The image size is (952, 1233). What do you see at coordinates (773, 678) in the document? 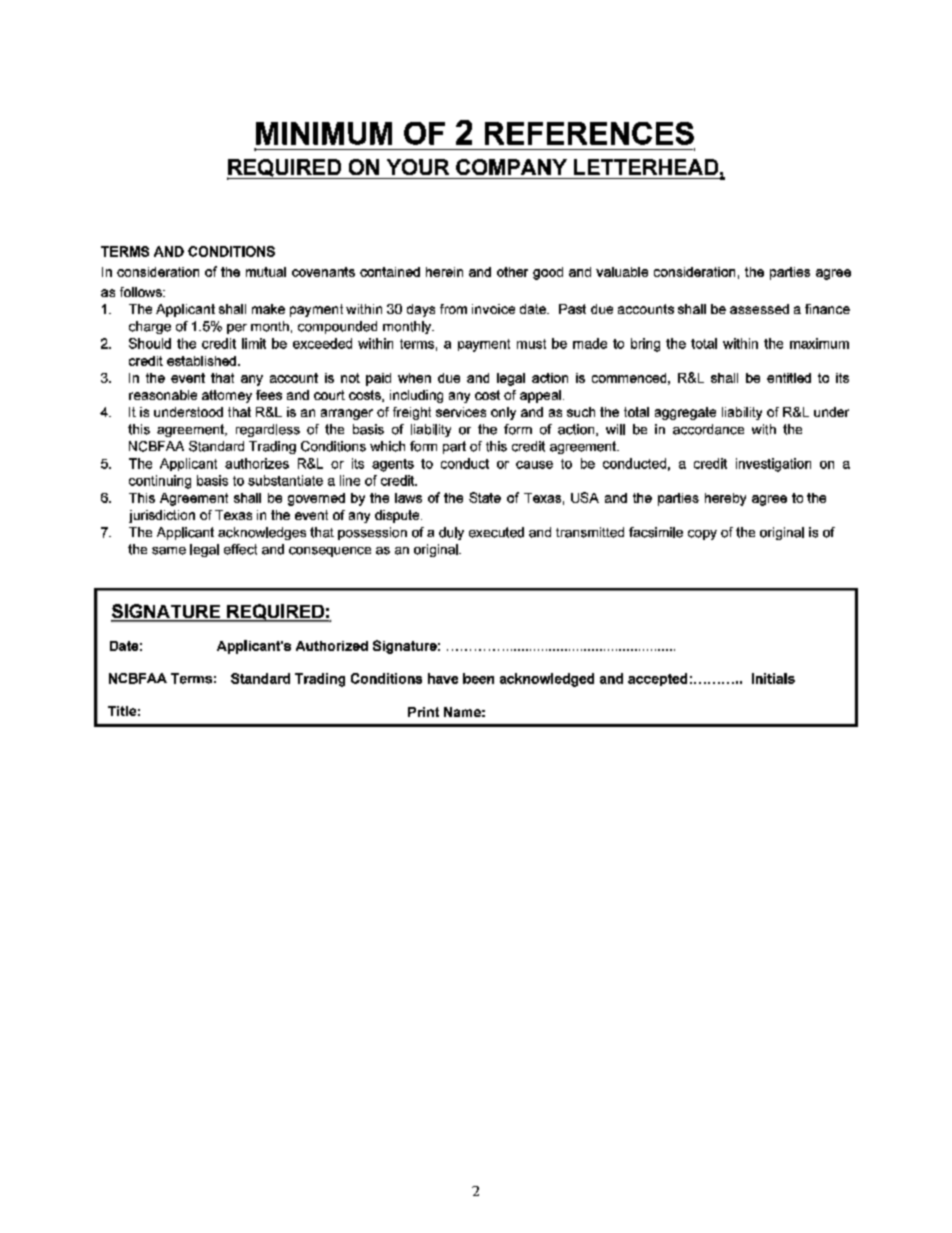
I see `Initials` at bounding box center [773, 678].
